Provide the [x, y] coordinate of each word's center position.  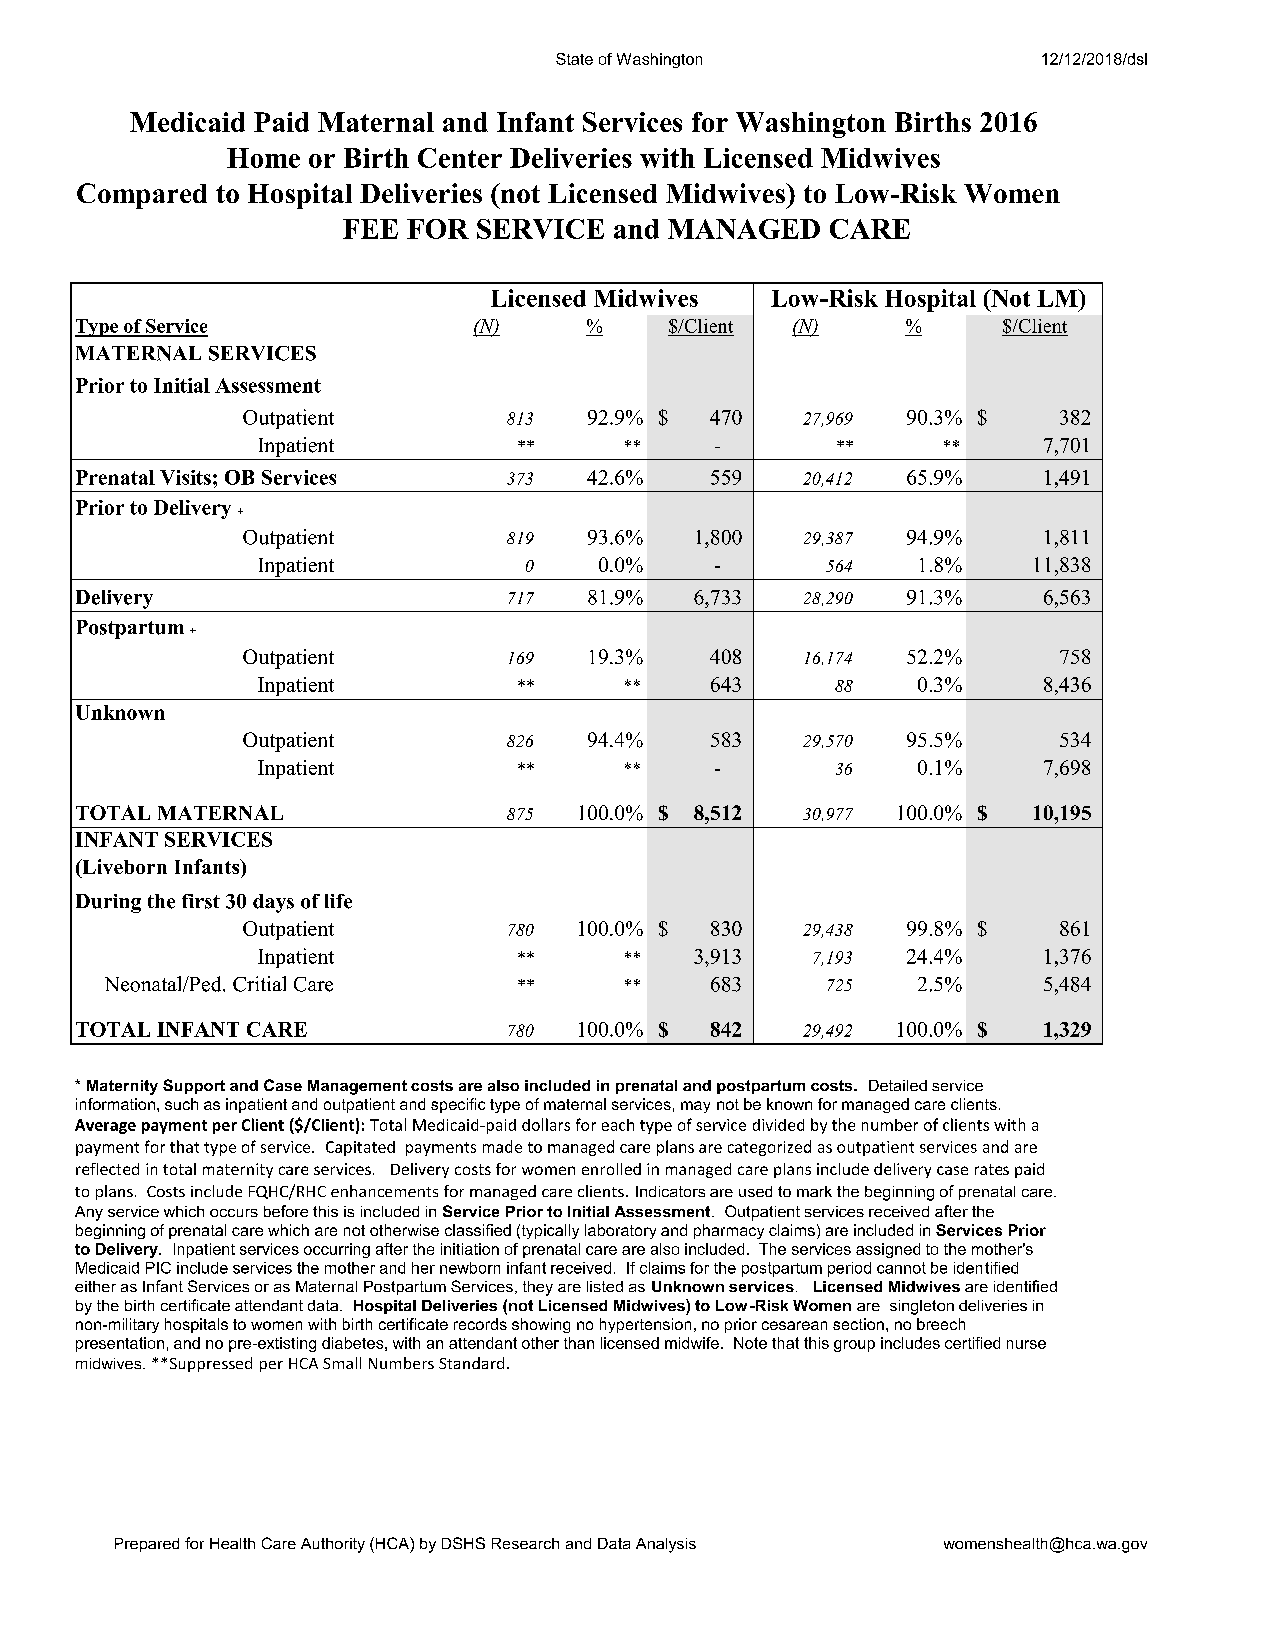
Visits [185, 477]
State [574, 59]
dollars [546, 1124]
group [854, 1346]
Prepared [147, 1545]
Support [194, 1086]
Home [263, 158]
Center [460, 158]
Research [525, 1543]
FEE [370, 229]
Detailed [898, 1085]
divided [778, 1125]
